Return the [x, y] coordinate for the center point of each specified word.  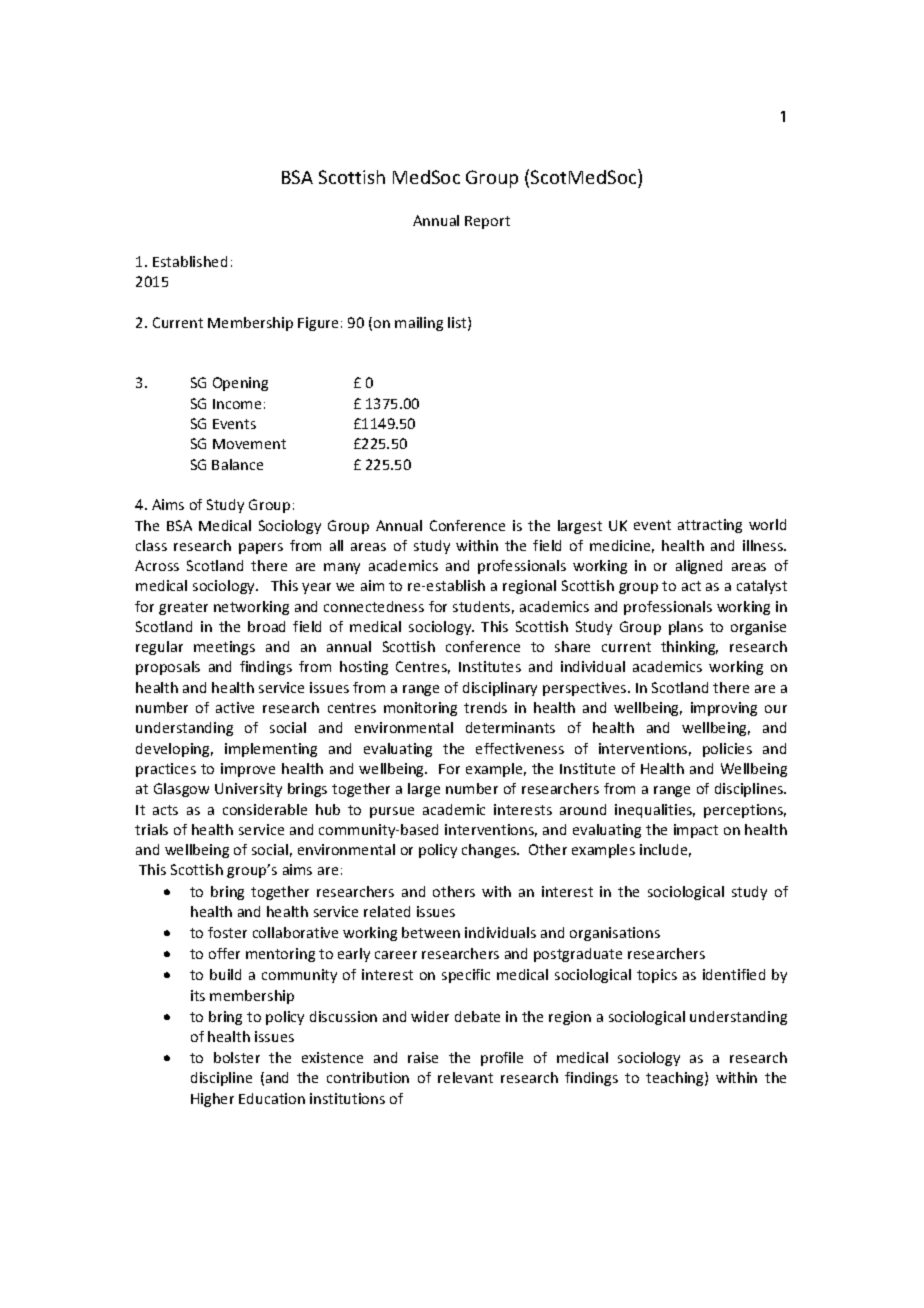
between [431, 932]
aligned [699, 567]
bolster [237, 1057]
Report [487, 222]
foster [227, 932]
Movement [249, 444]
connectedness [374, 606]
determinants [510, 727]
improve [248, 770]
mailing [419, 324]
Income [237, 404]
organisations [615, 934]
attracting [710, 526]
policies [727, 750]
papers [261, 548]
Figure [318, 324]
